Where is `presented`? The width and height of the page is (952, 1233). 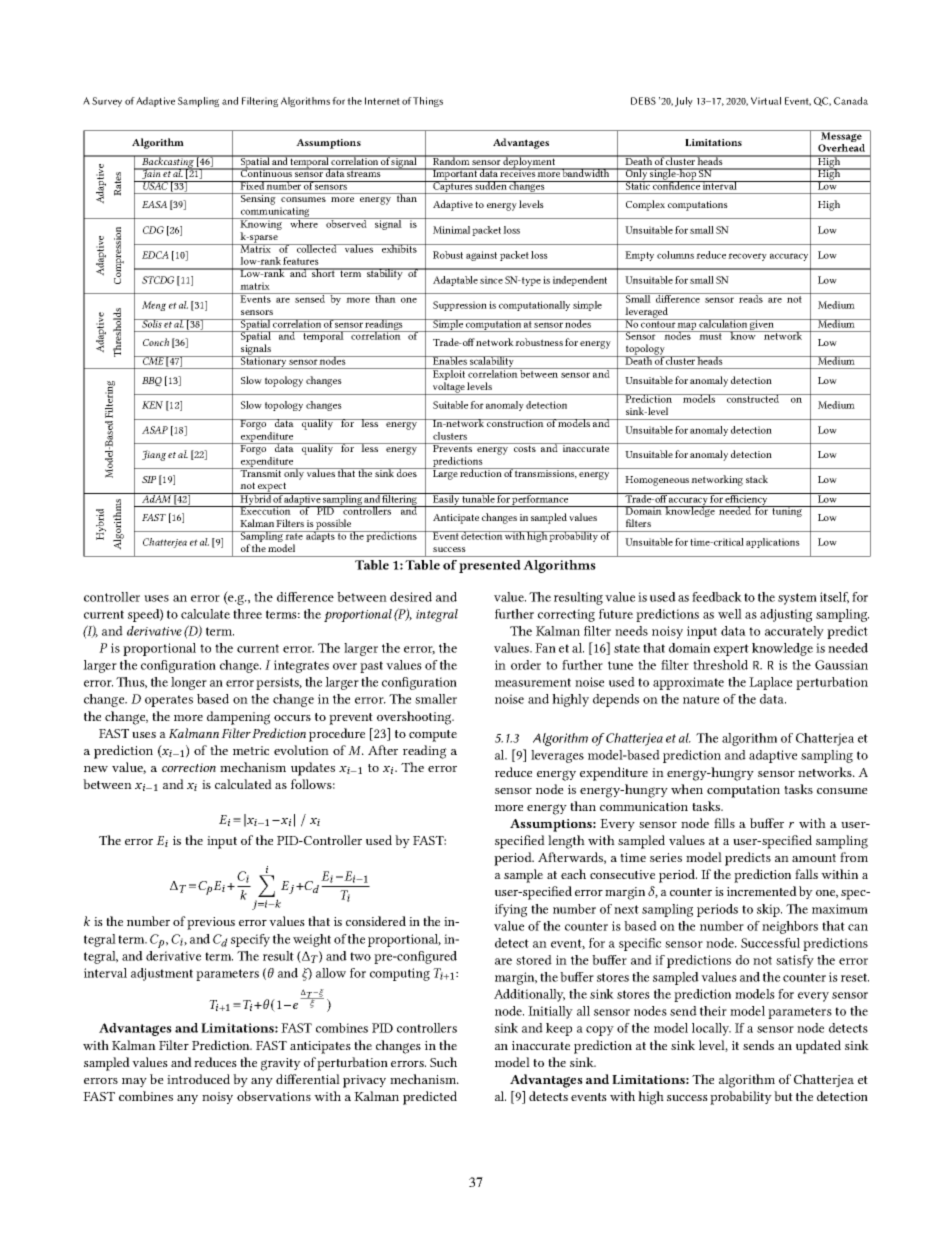 presented is located at coordinates (490, 566).
